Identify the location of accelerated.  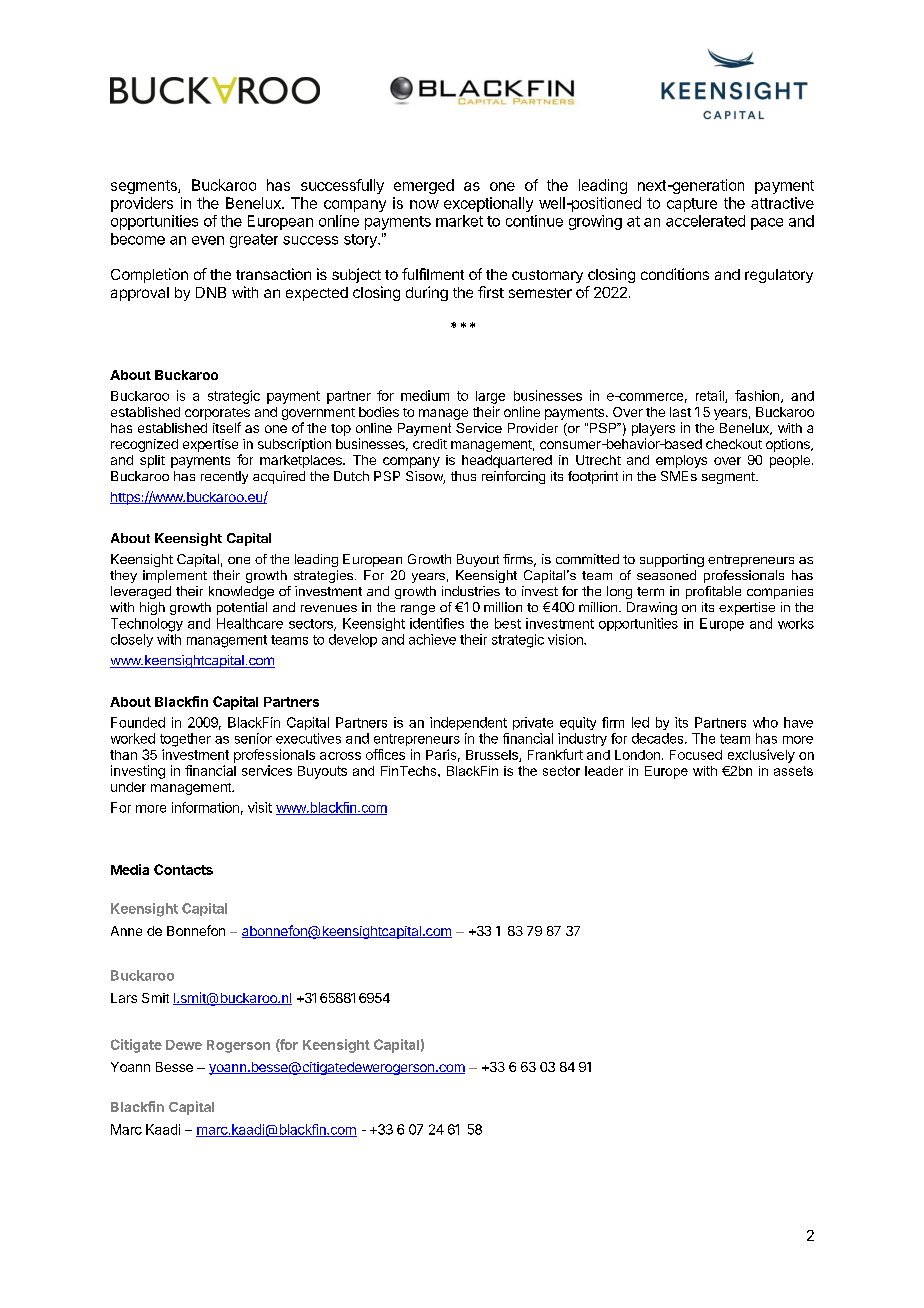
(705, 221).
